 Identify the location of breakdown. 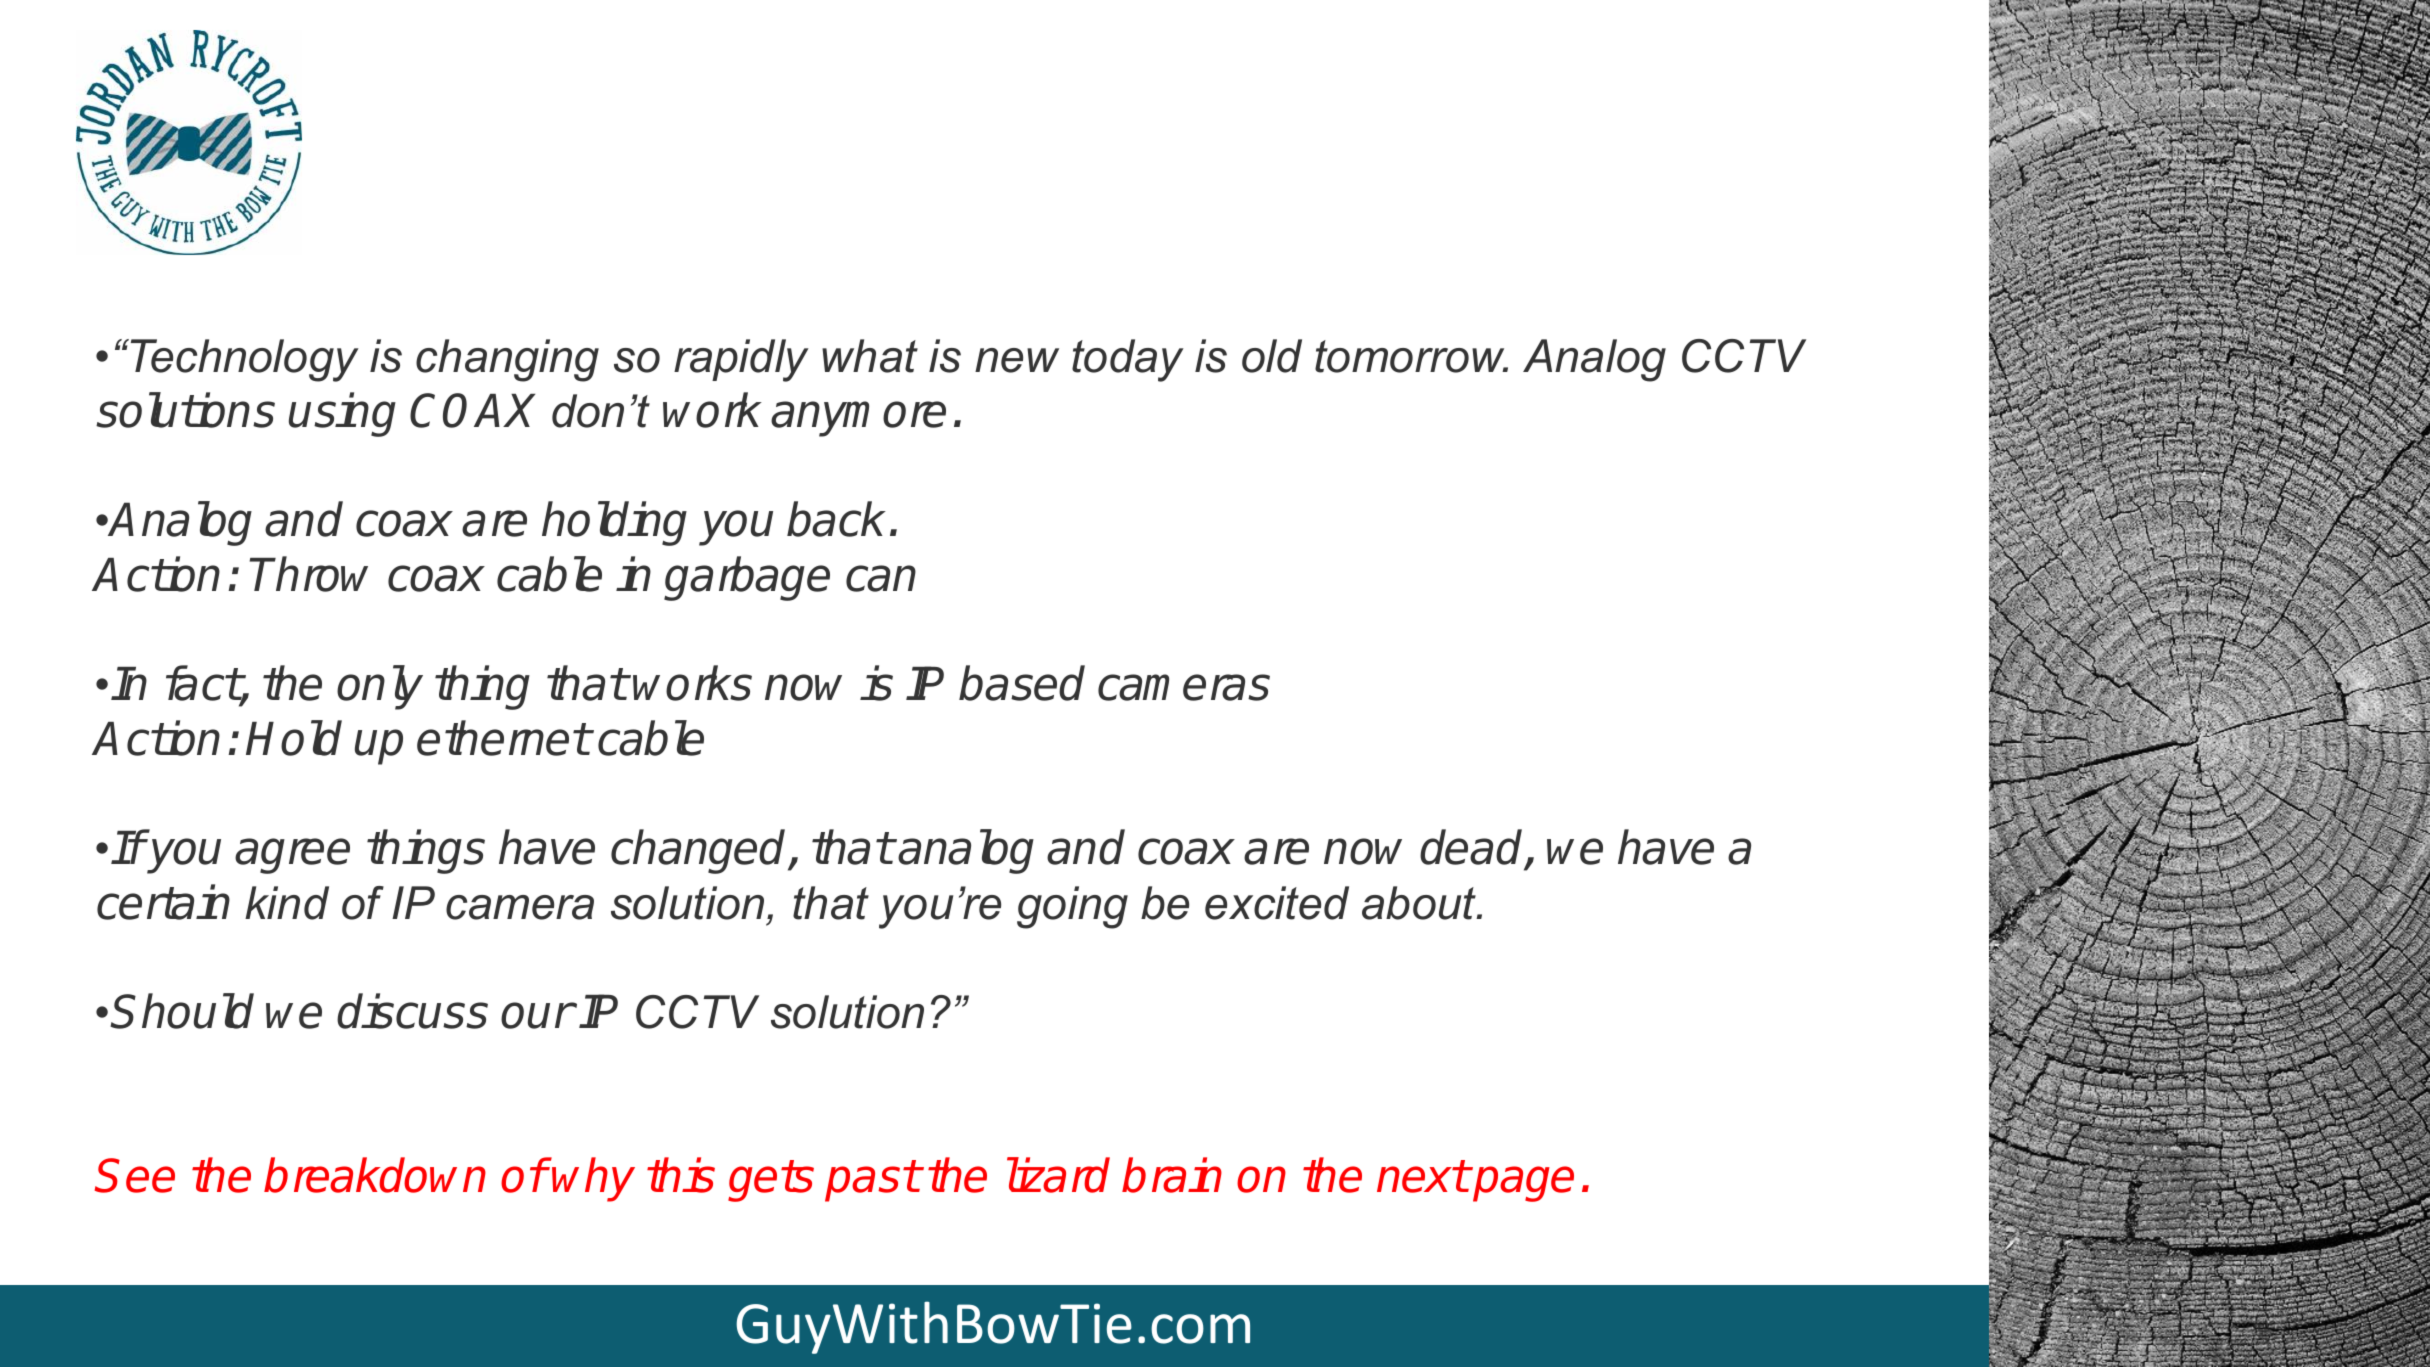
(375, 1175).
